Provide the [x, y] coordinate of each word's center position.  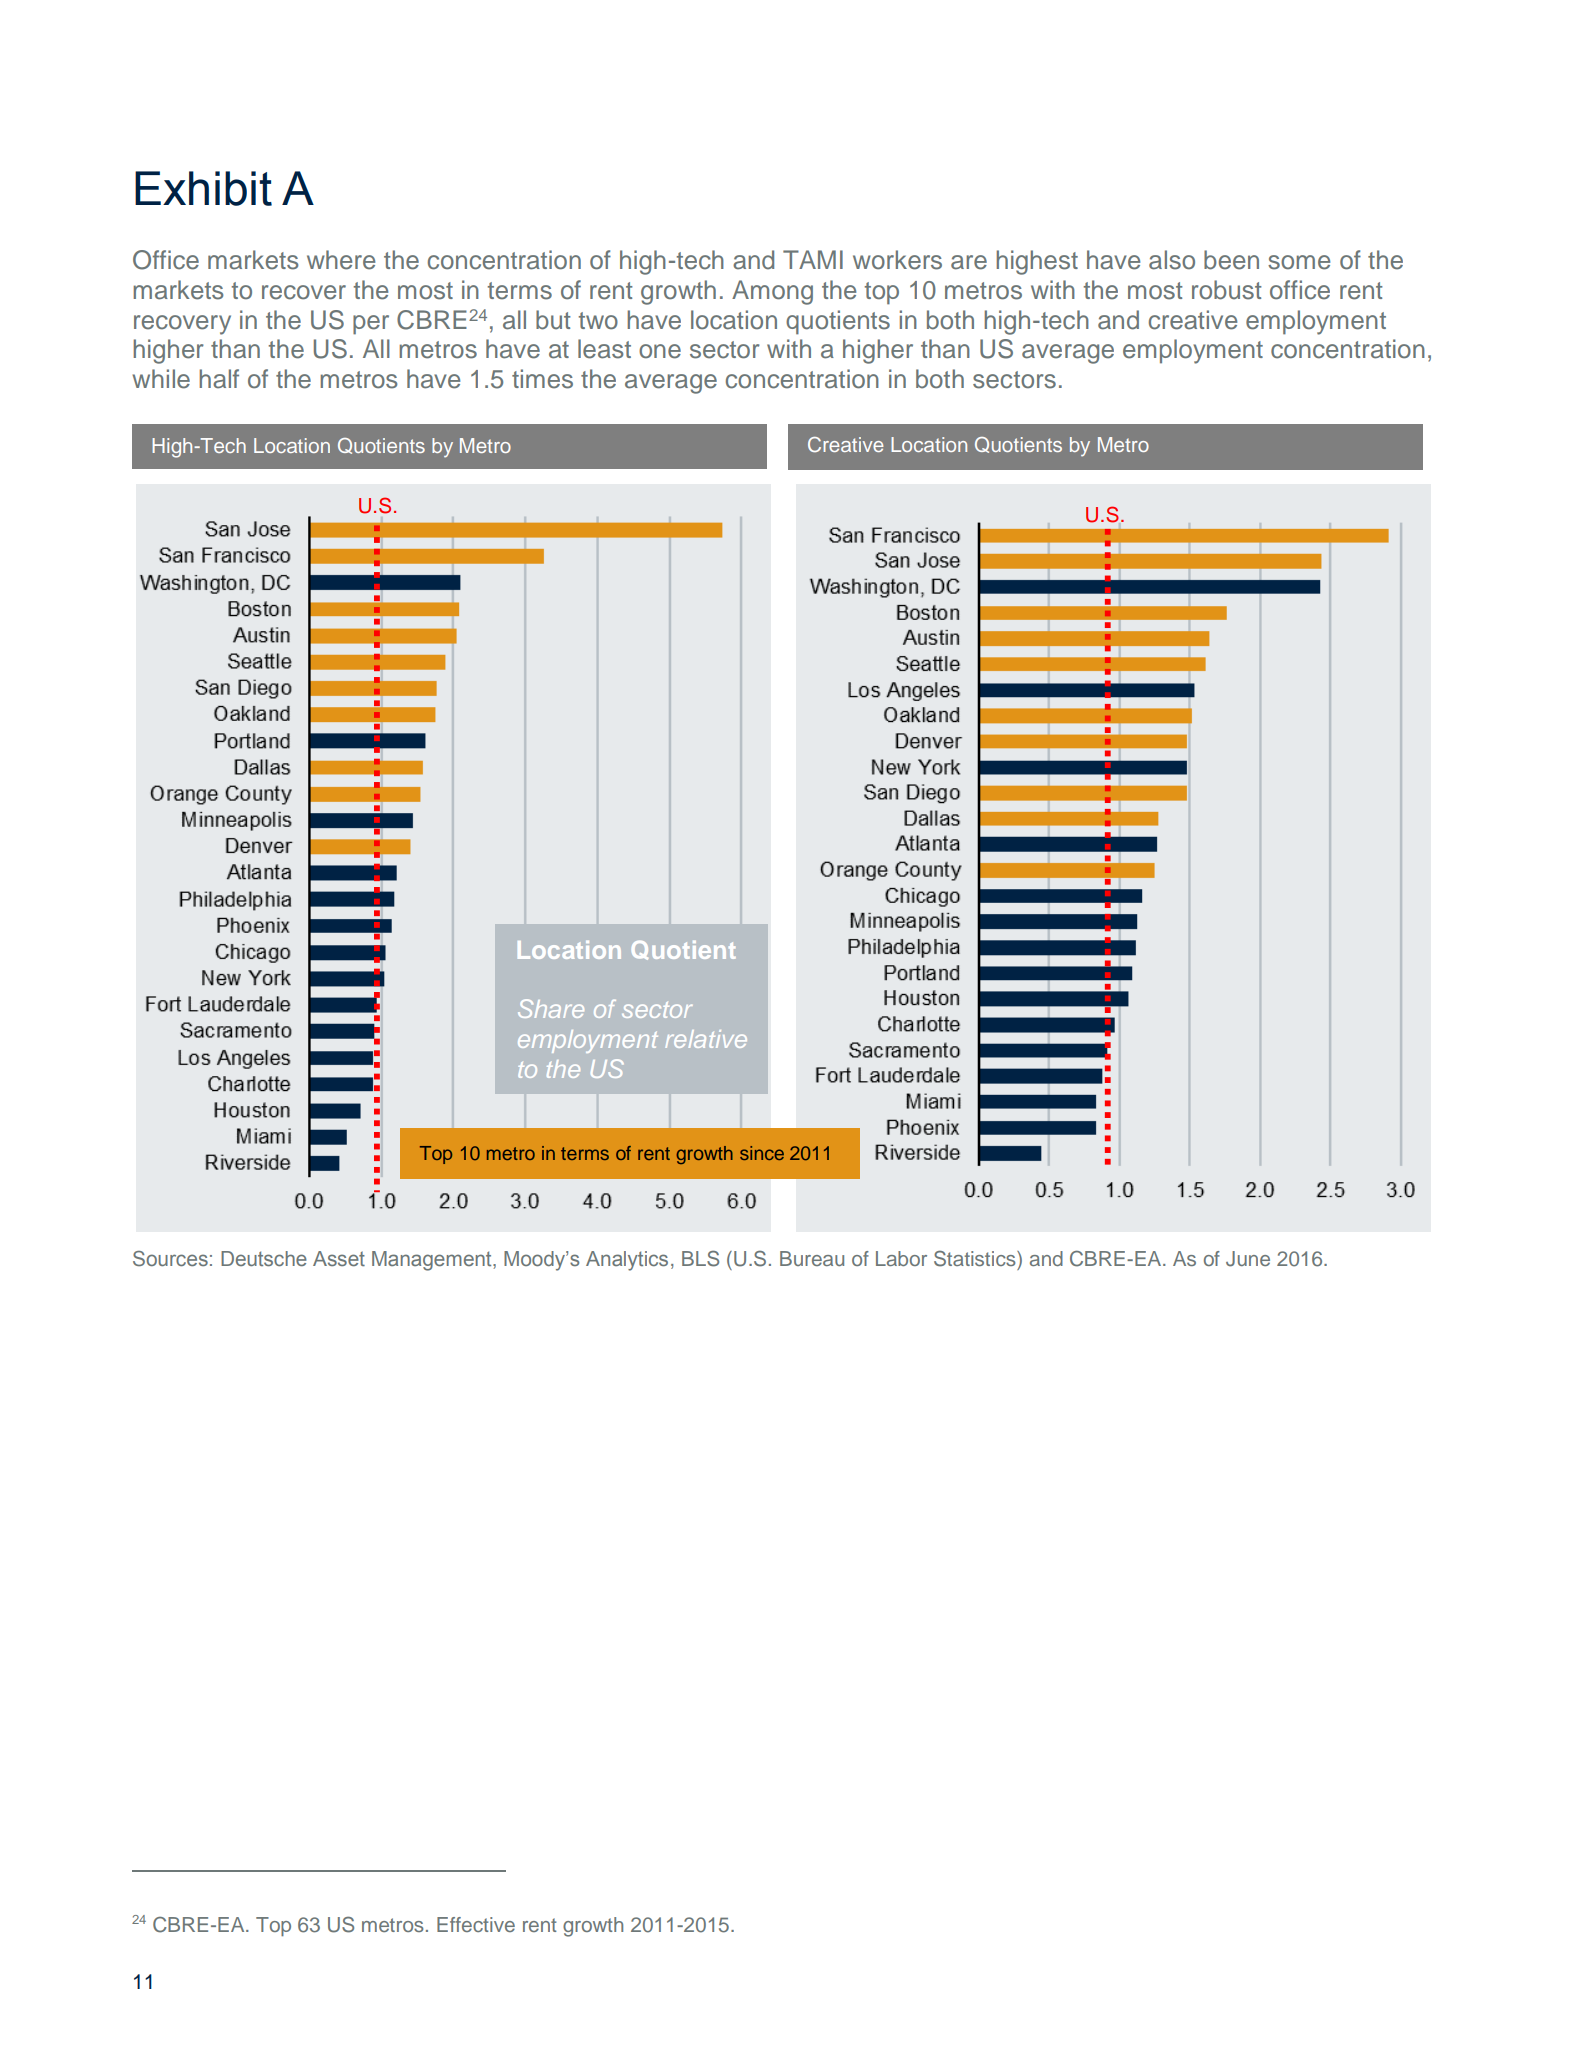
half [219, 379]
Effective [476, 1924]
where [341, 260]
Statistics [976, 1258]
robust [1227, 290]
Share [551, 1008]
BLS [700, 1258]
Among [772, 292]
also [1172, 260]
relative [706, 1039]
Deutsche [264, 1258]
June [1248, 1259]
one [660, 351]
